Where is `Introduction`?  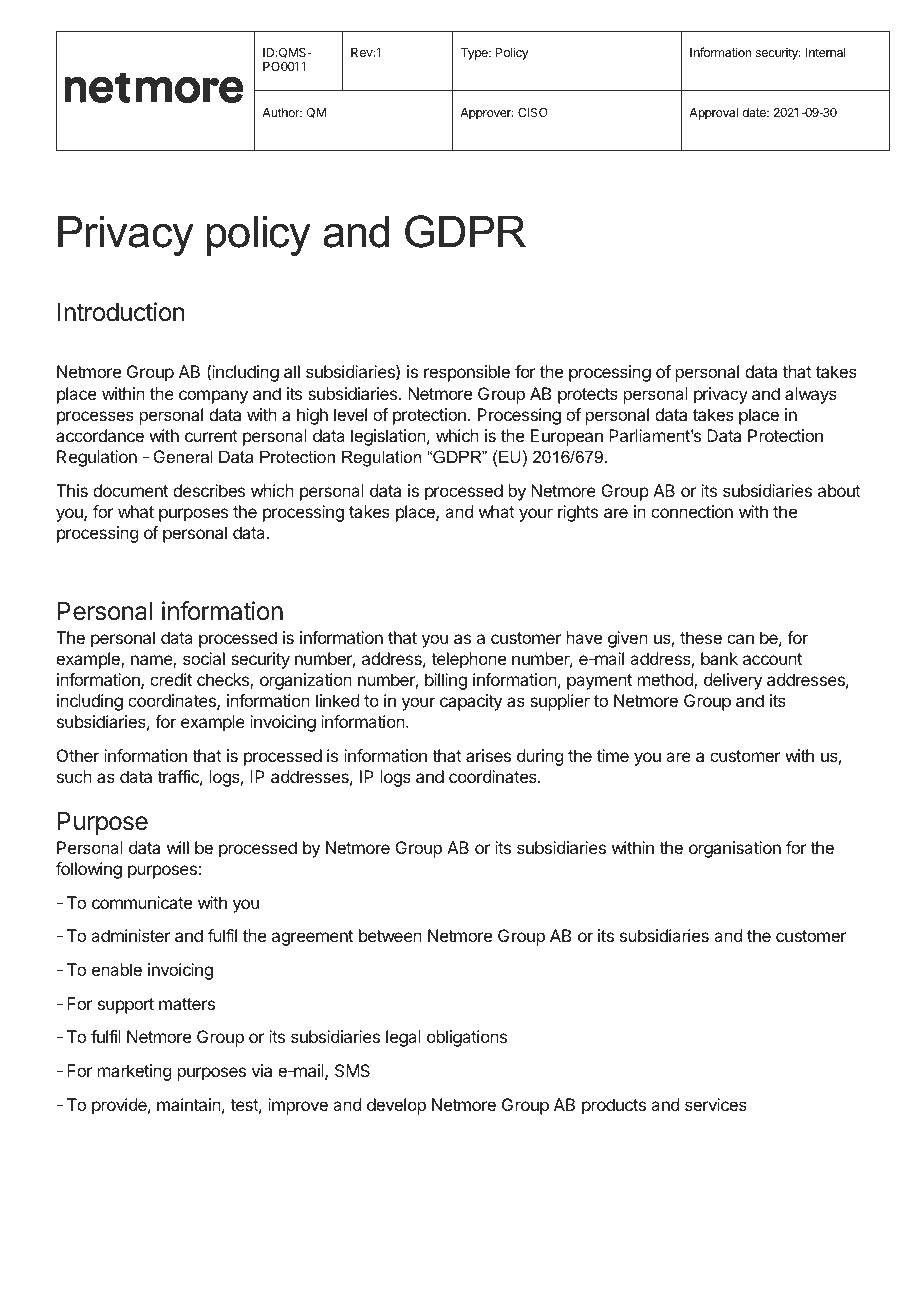
Introduction is located at coordinates (121, 312).
